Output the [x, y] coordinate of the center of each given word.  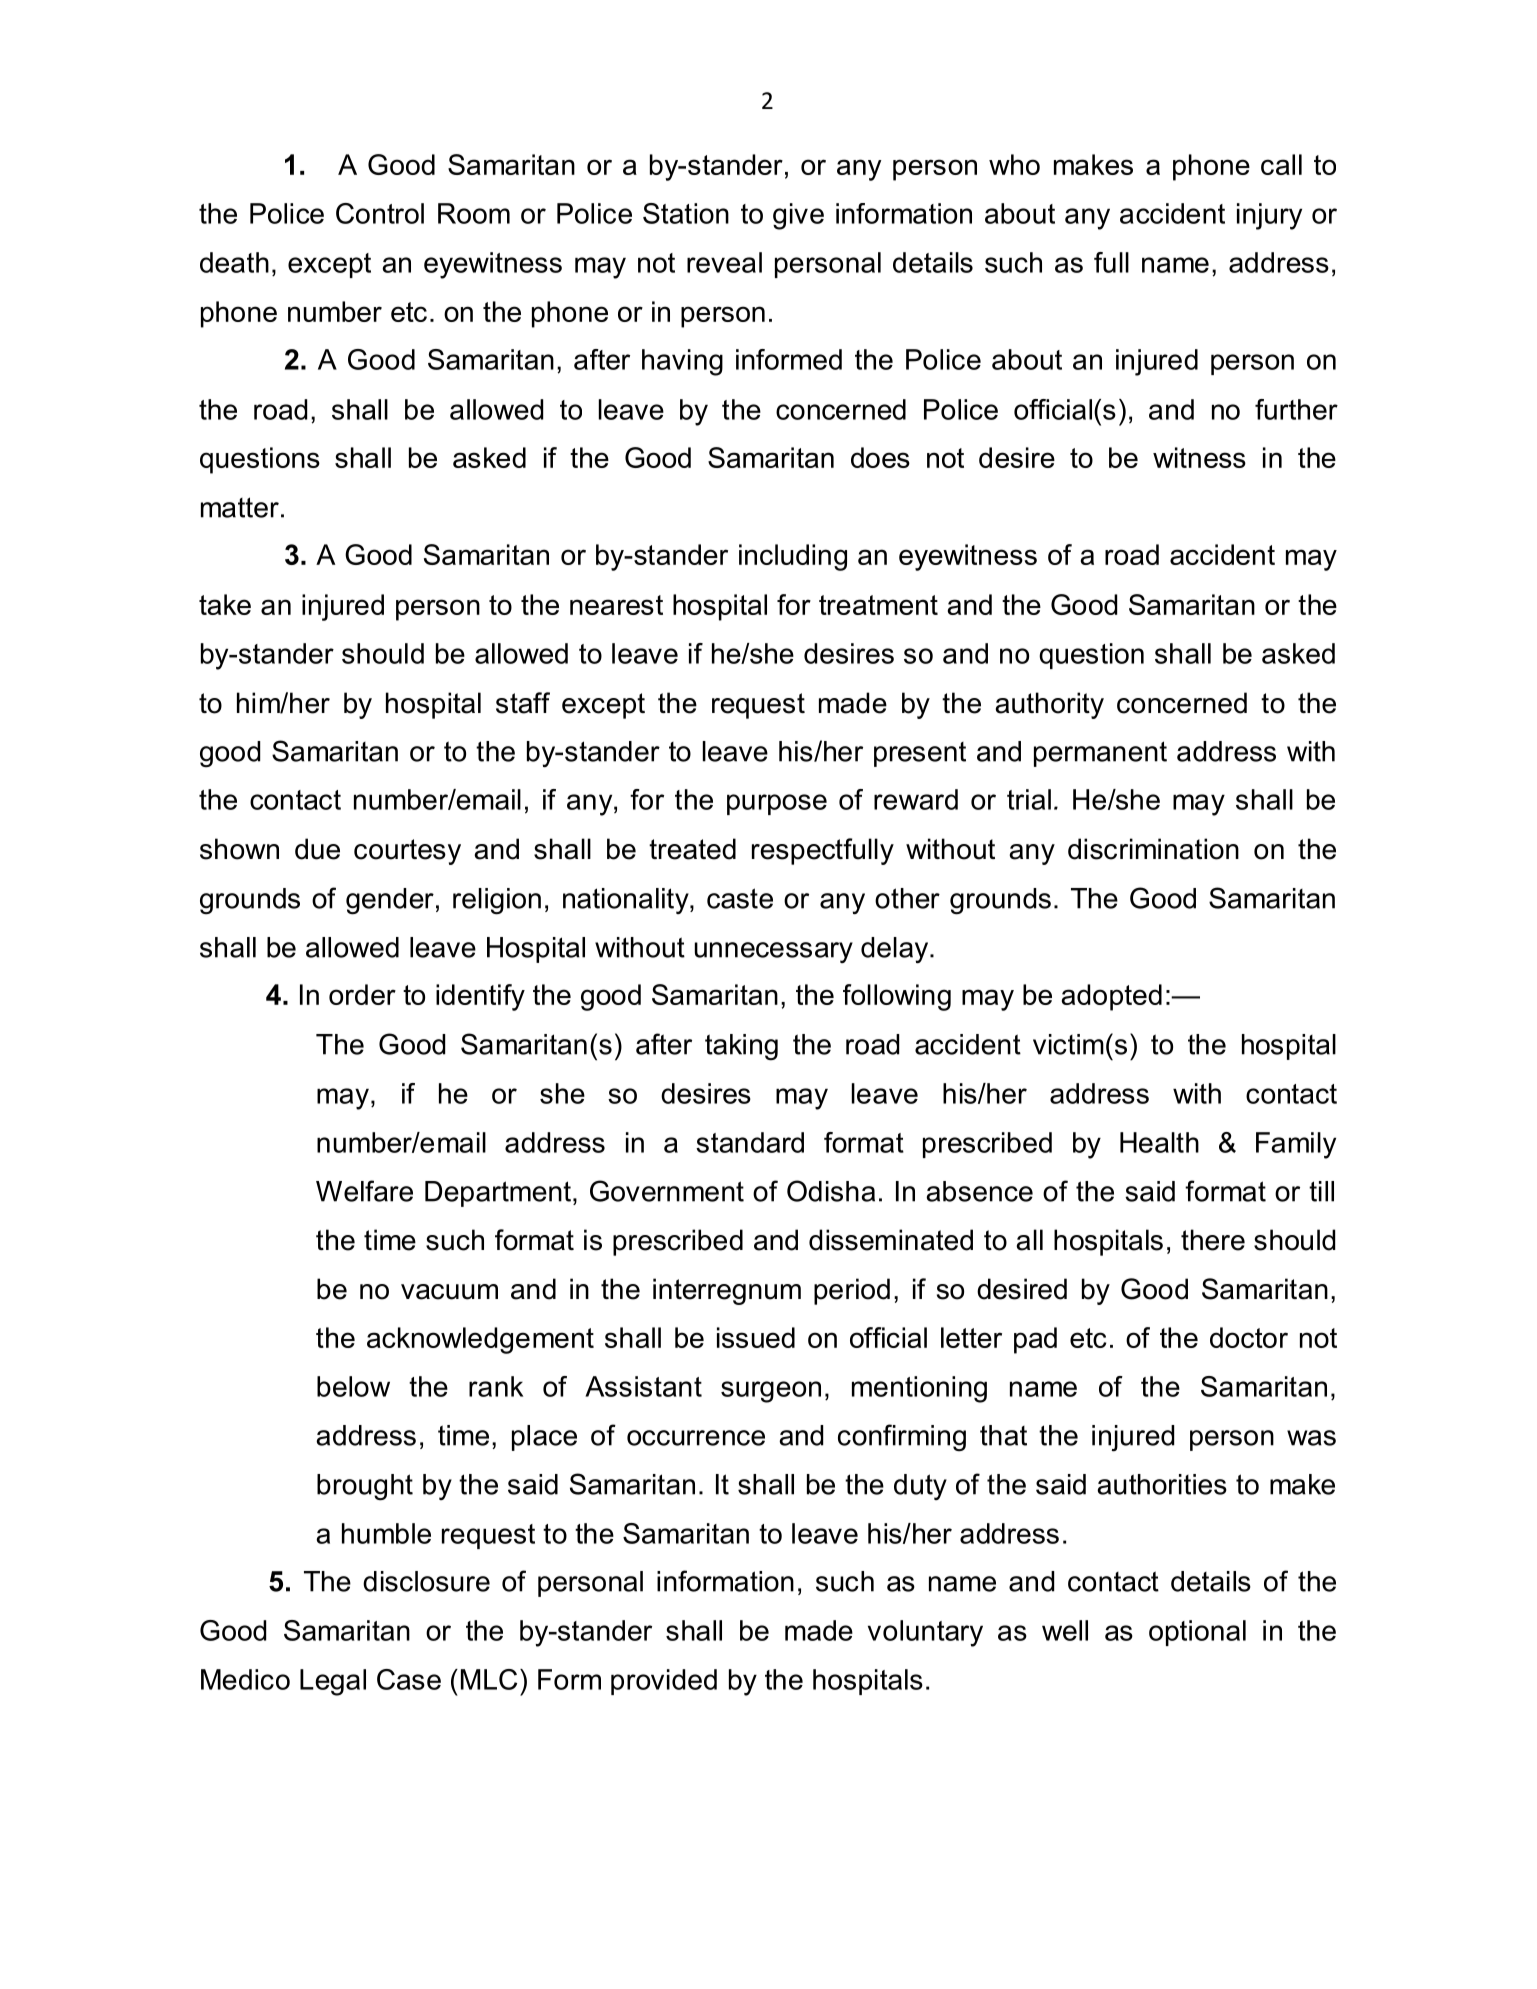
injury [1269, 216]
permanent [1100, 754]
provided [664, 1682]
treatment [878, 605]
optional [1197, 1633]
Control [380, 213]
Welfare [364, 1191]
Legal [333, 1682]
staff [523, 703]
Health [1159, 1142]
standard [750, 1142]
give [798, 216]
